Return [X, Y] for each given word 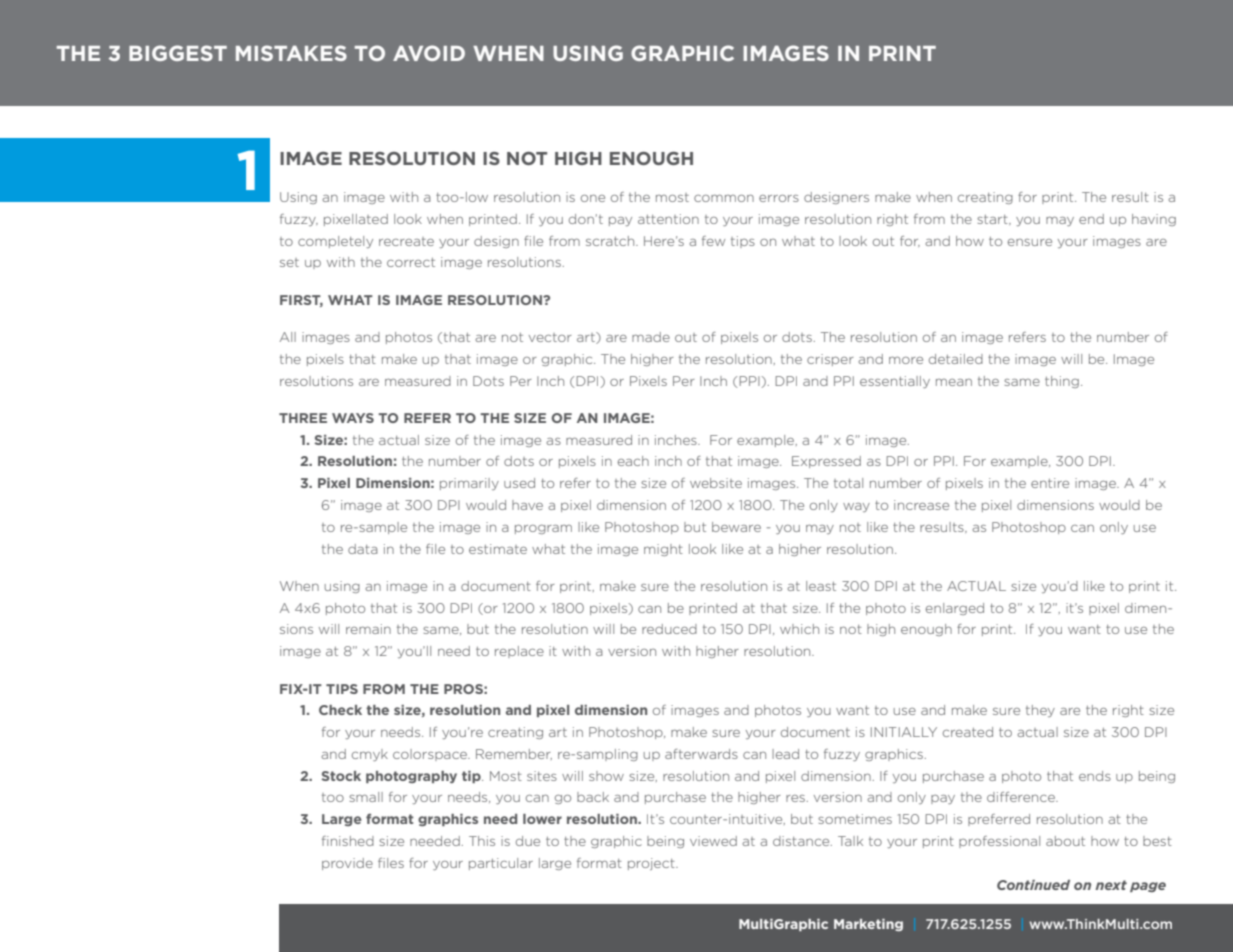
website [716, 483]
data [363, 549]
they [1040, 711]
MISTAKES [291, 53]
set [289, 262]
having [1154, 220]
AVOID [429, 53]
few [713, 241]
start [993, 220]
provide [347, 864]
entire [1050, 483]
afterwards [701, 754]
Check [340, 710]
